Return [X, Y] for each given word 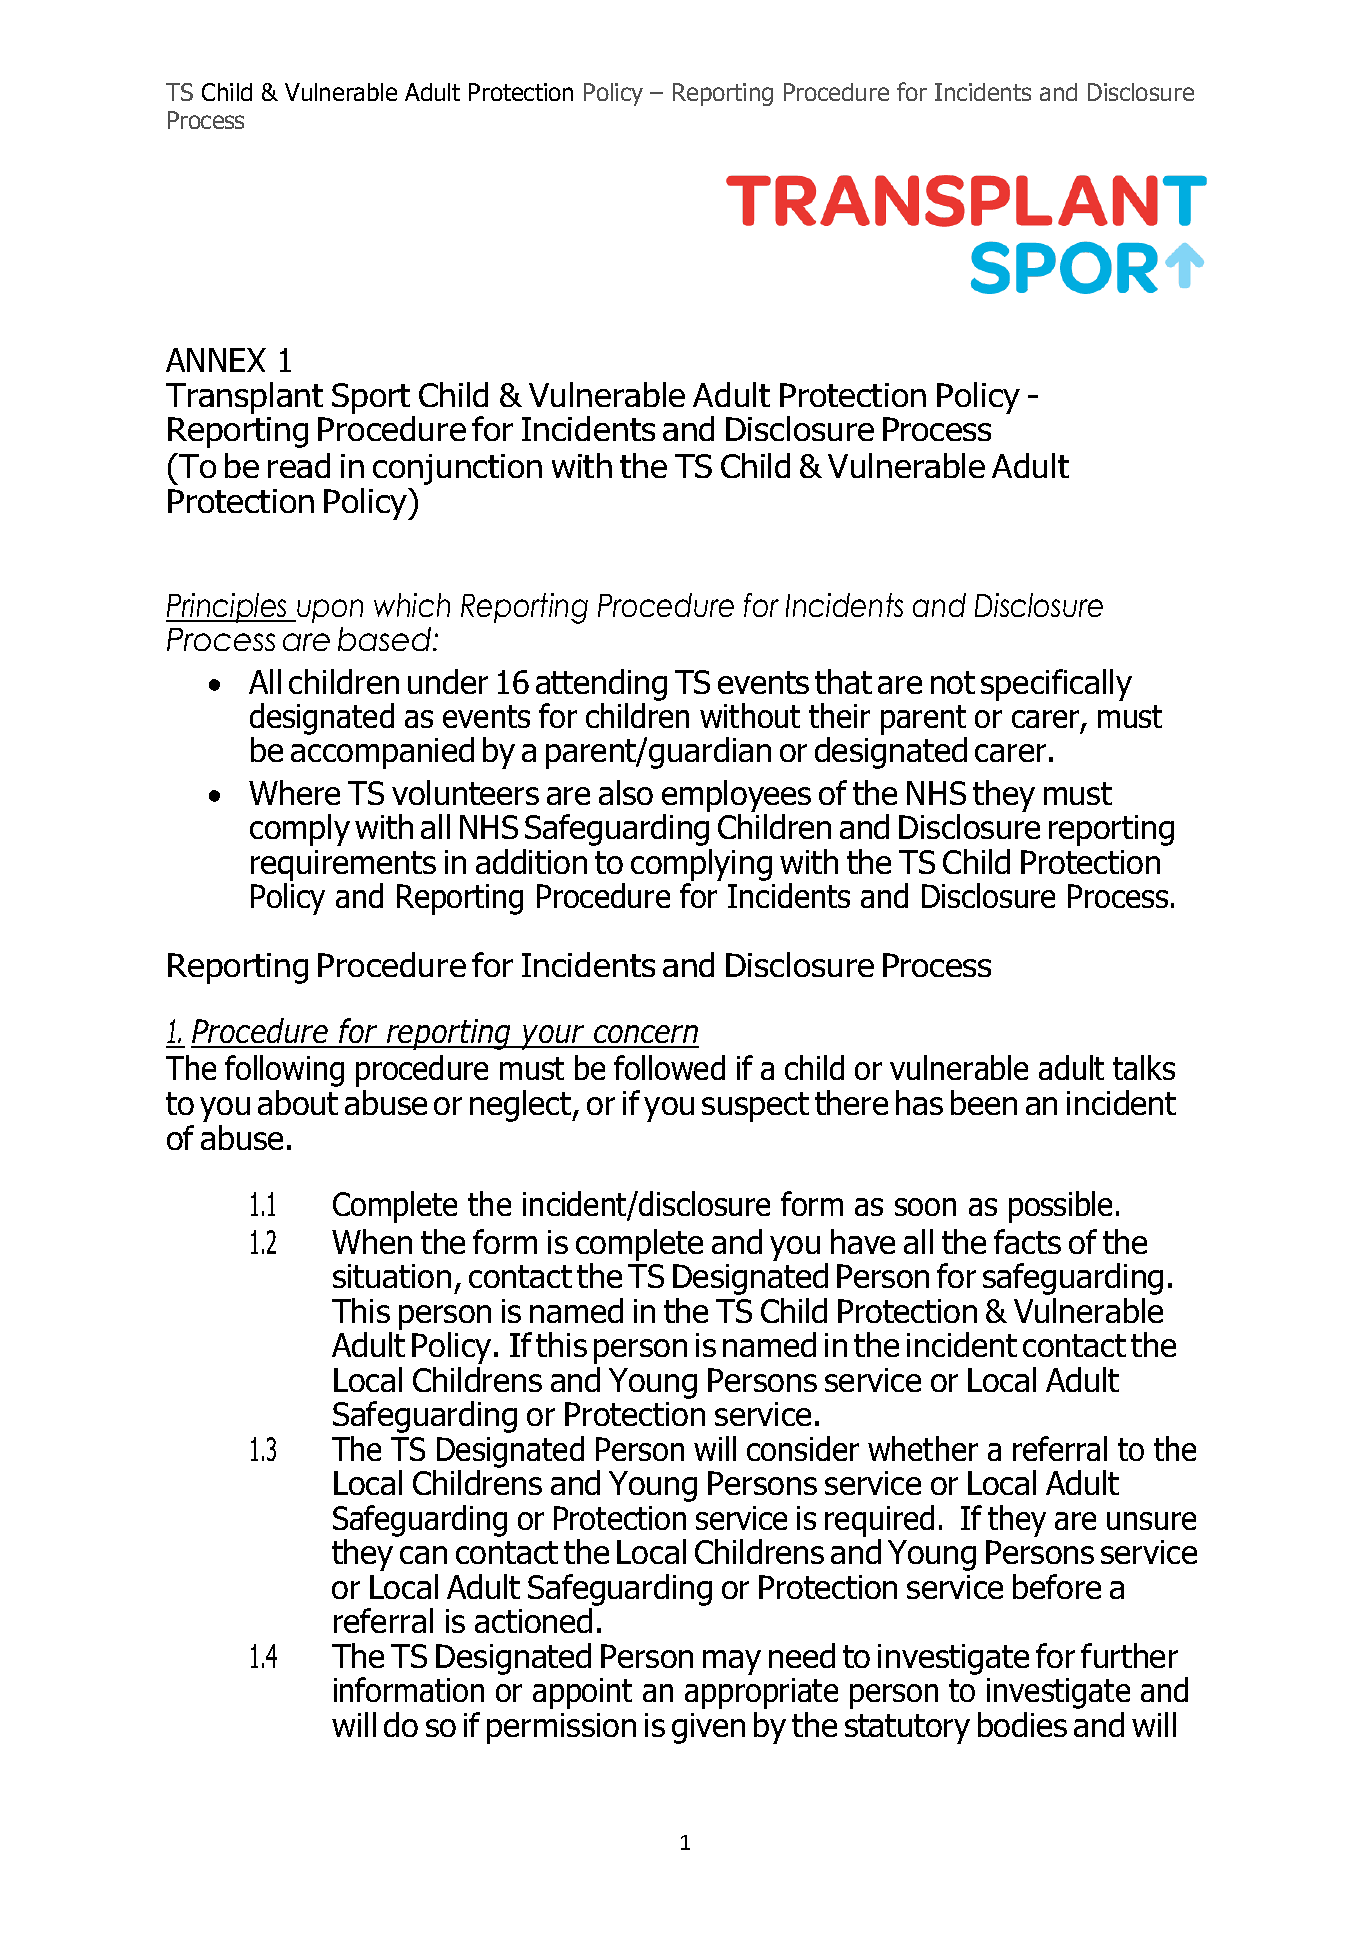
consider [803, 1448]
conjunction [457, 469]
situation [392, 1276]
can [423, 1555]
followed [669, 1067]
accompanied [382, 753]
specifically [1056, 685]
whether [923, 1448]
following [284, 1071]
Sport [371, 398]
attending [601, 685]
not [953, 682]
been [984, 1102]
